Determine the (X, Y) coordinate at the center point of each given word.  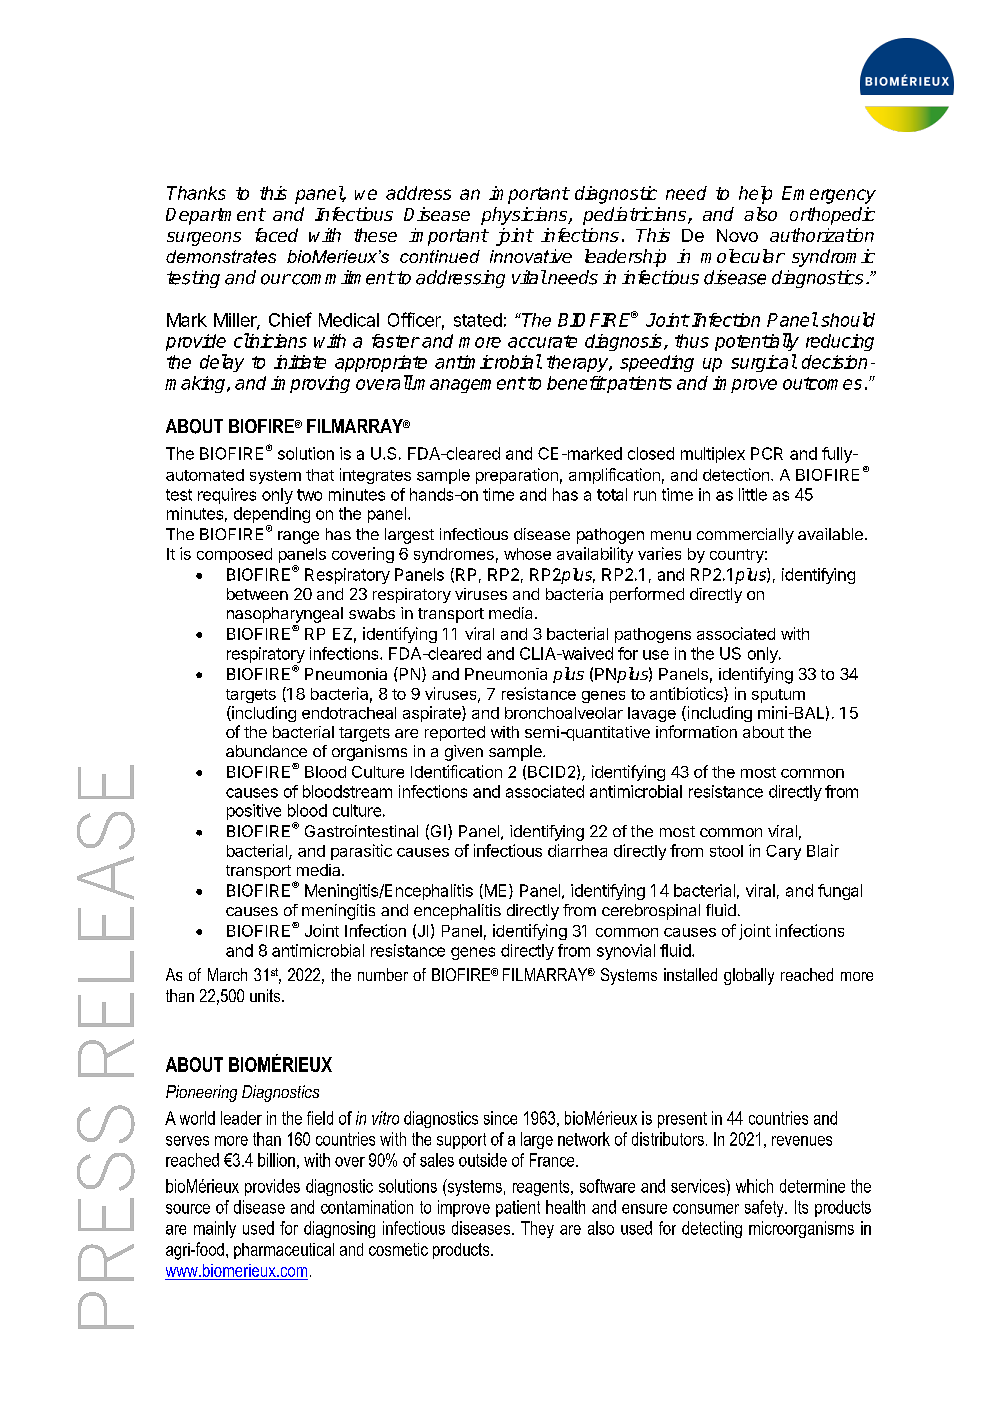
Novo (737, 235)
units (266, 995)
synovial (626, 952)
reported (455, 733)
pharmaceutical (284, 1251)
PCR (767, 453)
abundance (266, 751)
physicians (525, 216)
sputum (778, 696)
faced (276, 235)
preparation (517, 476)
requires (227, 496)
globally (749, 976)
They (537, 1229)
